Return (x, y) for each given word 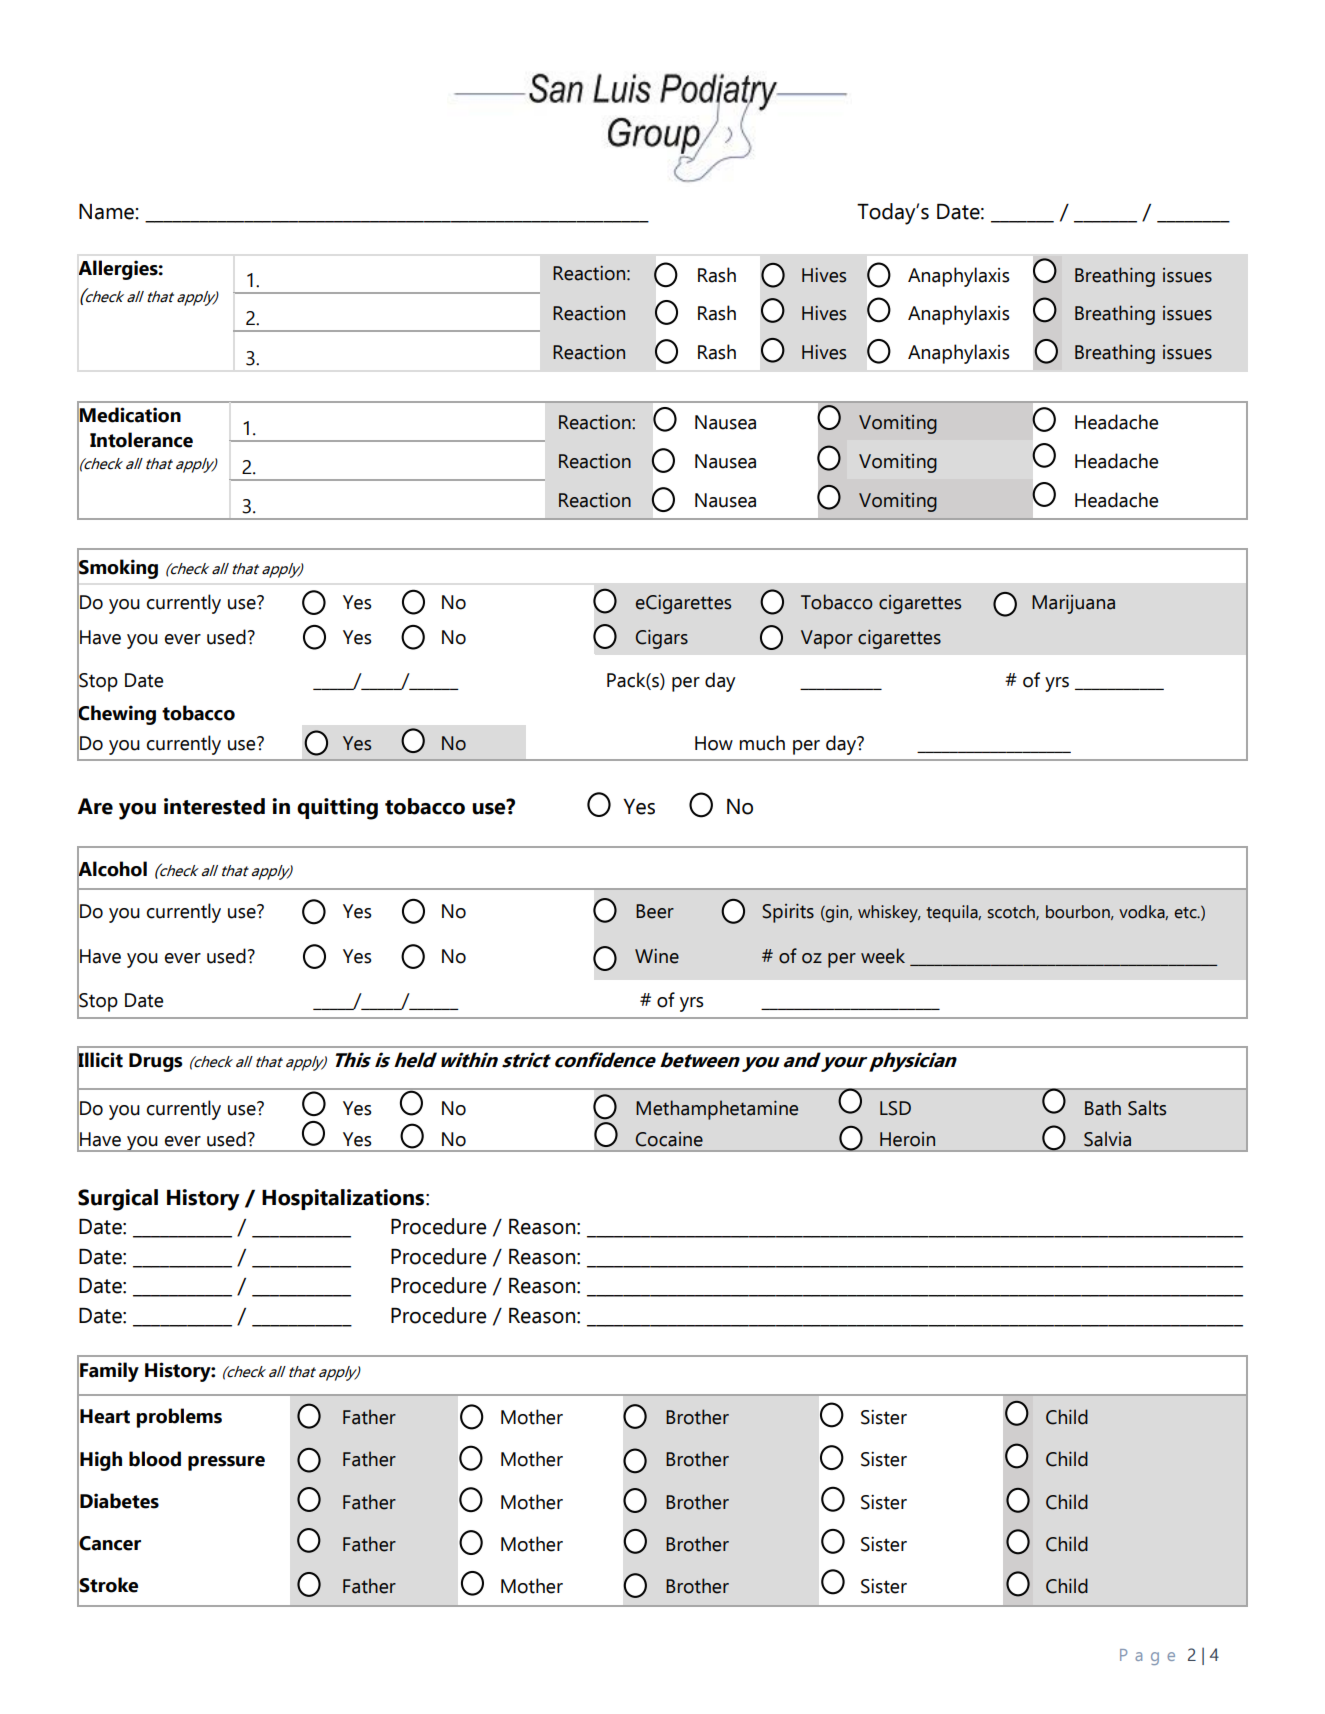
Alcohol (112, 868)
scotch (1012, 912)
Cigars (662, 639)
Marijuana (1073, 604)
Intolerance (141, 440)
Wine (657, 956)
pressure (226, 1463)
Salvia (1107, 1139)
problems (179, 1418)
